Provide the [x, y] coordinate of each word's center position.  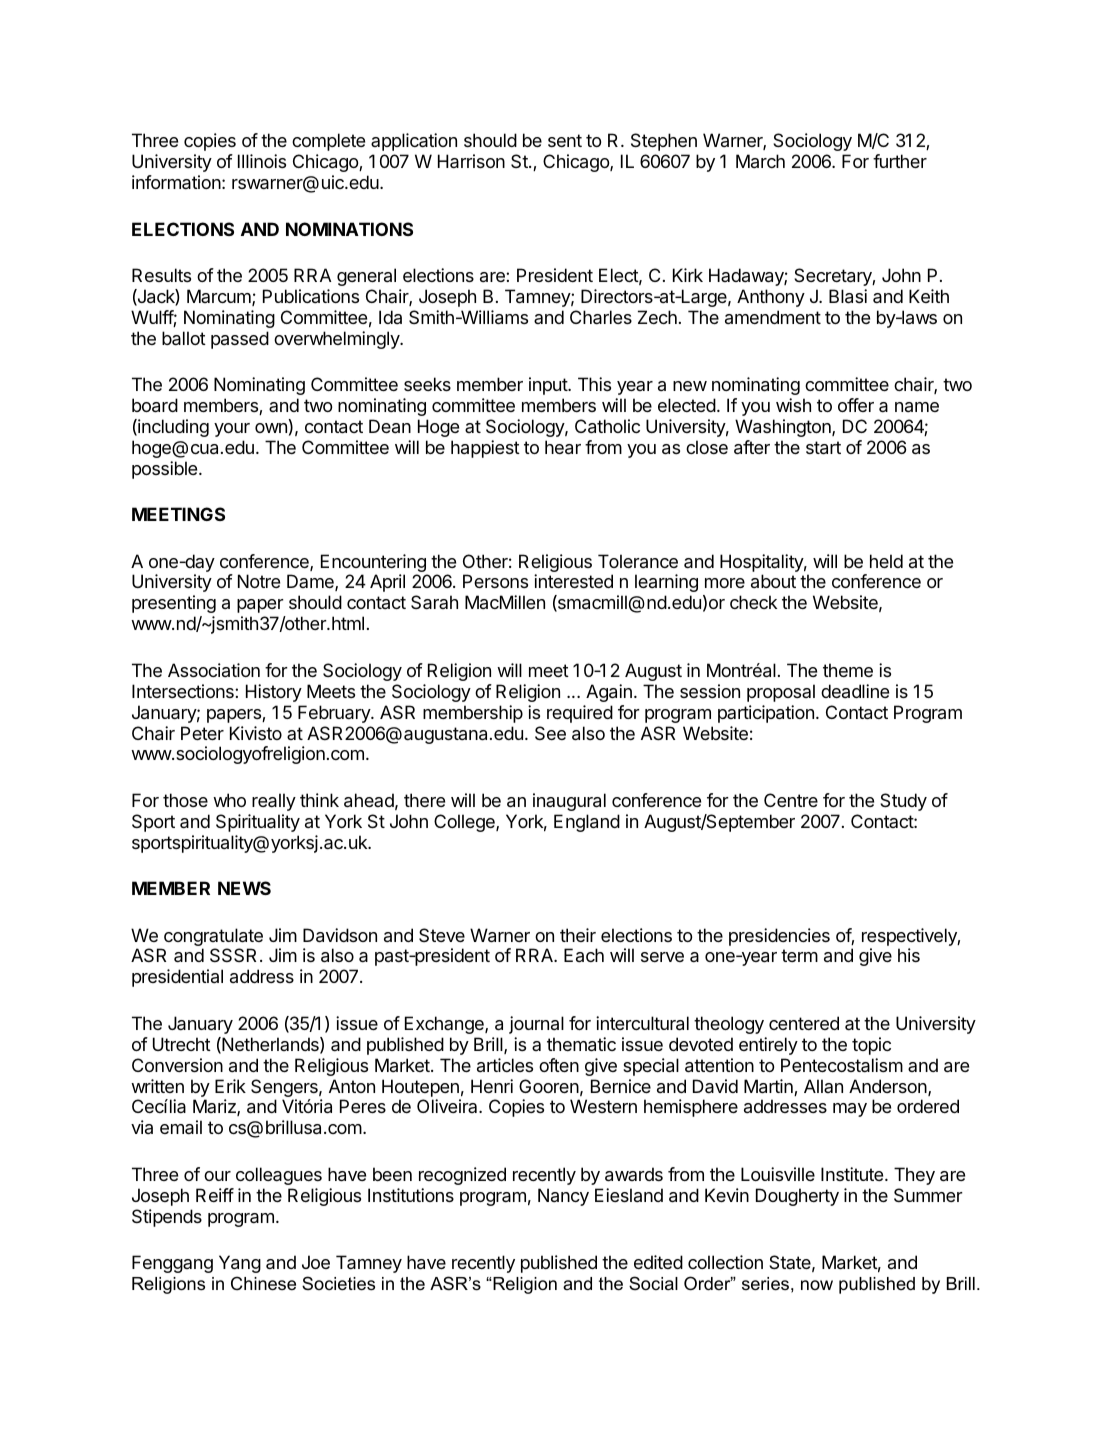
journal [536, 1025]
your [232, 430]
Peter [202, 733]
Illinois [262, 161]
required [580, 714]
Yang [240, 1264]
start [823, 448]
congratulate [213, 938]
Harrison [471, 161]
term [799, 955]
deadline [855, 691]
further [900, 161]
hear [563, 447]
